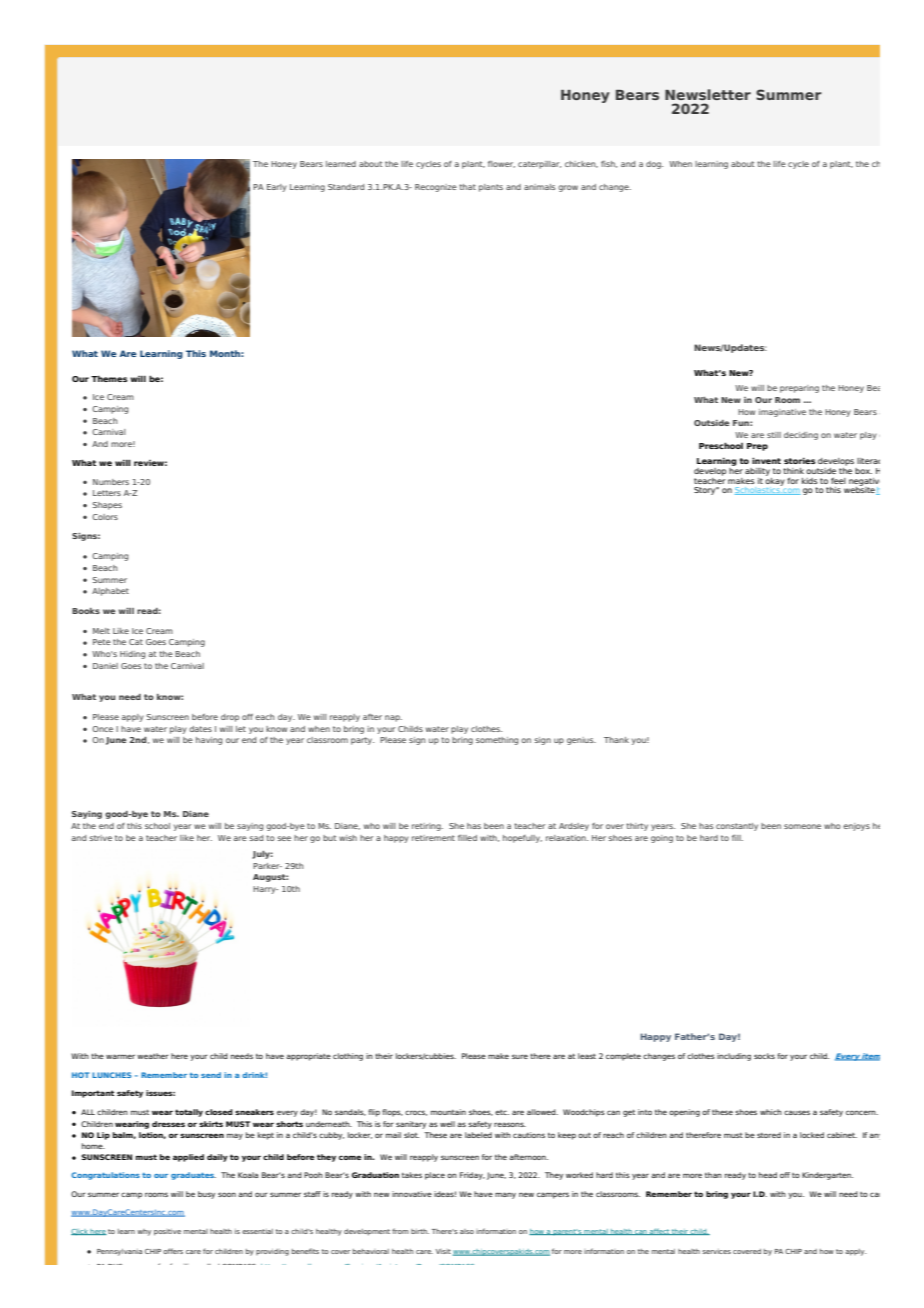 Image resolution: width=924 pixels, height=1308 pixels. Describe the element at coordinates (433, 838) in the image. I see `retirement` at that location.
